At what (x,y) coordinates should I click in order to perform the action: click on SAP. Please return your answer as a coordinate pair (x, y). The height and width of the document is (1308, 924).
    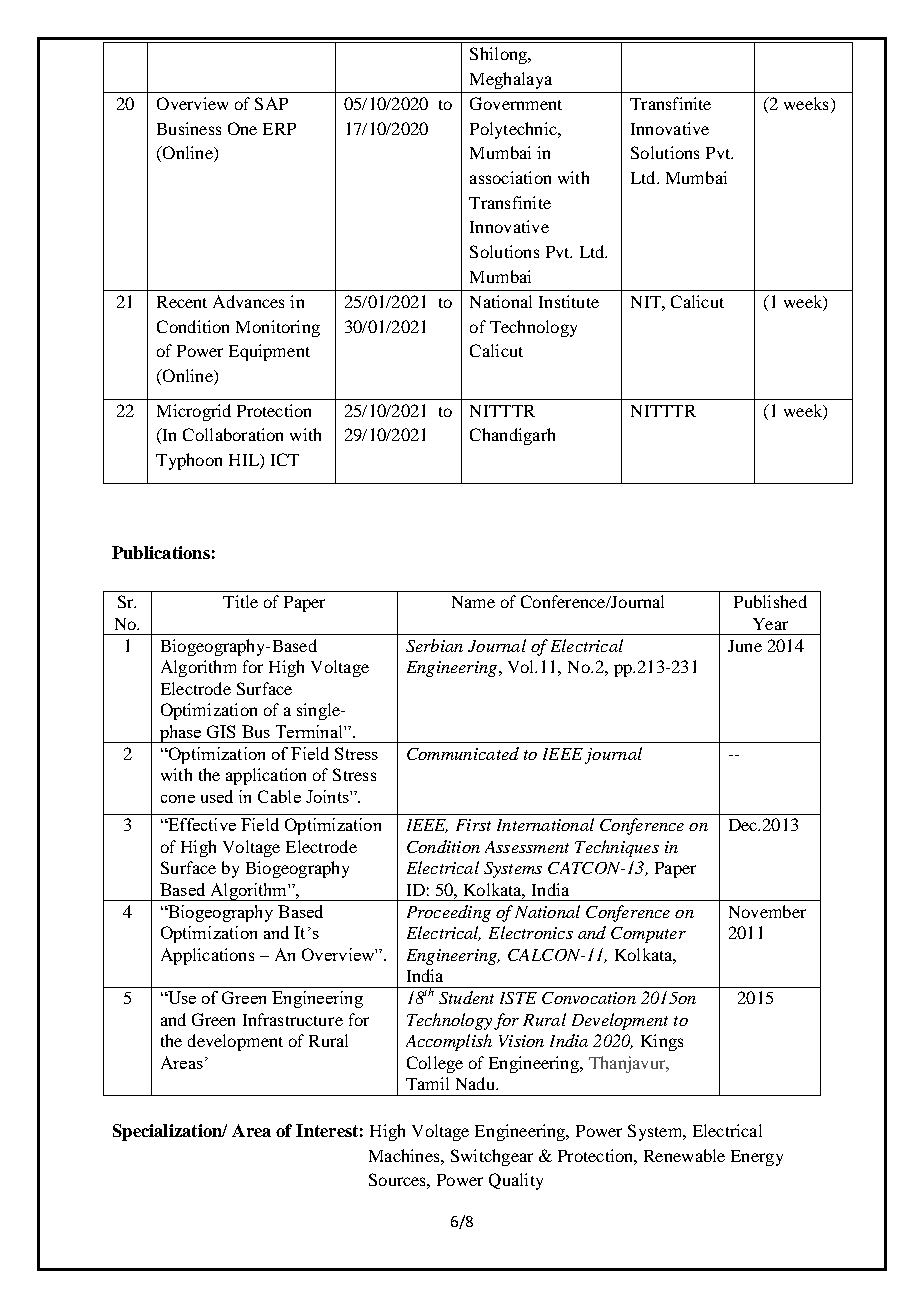
    Looking at the image, I should click on (271, 103).
